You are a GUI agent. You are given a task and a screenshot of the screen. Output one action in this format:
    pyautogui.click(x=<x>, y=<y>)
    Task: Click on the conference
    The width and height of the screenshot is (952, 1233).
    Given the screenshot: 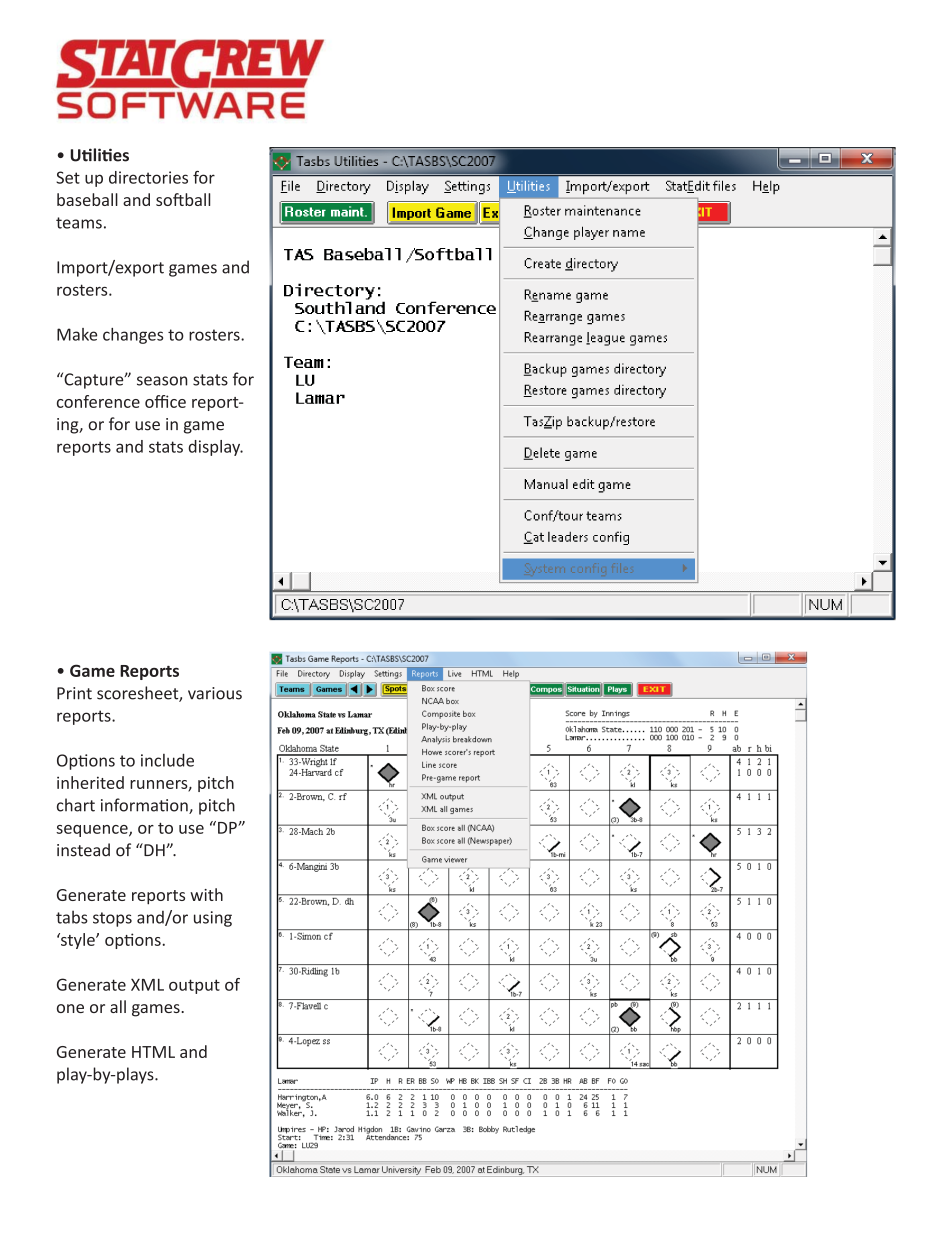 What is the action you would take?
    pyautogui.click(x=98, y=401)
